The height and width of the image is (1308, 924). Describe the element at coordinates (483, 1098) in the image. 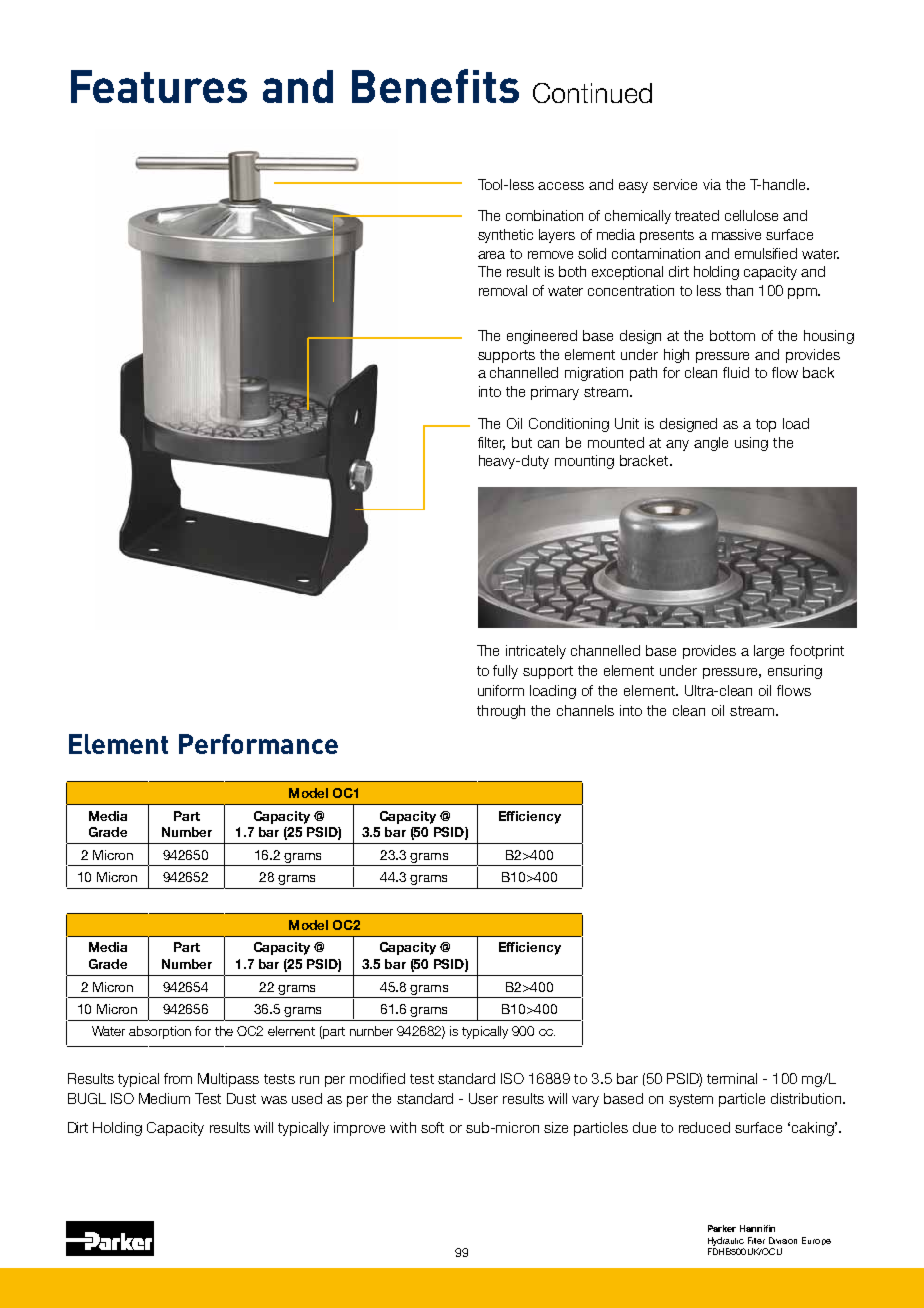

I see `User` at that location.
